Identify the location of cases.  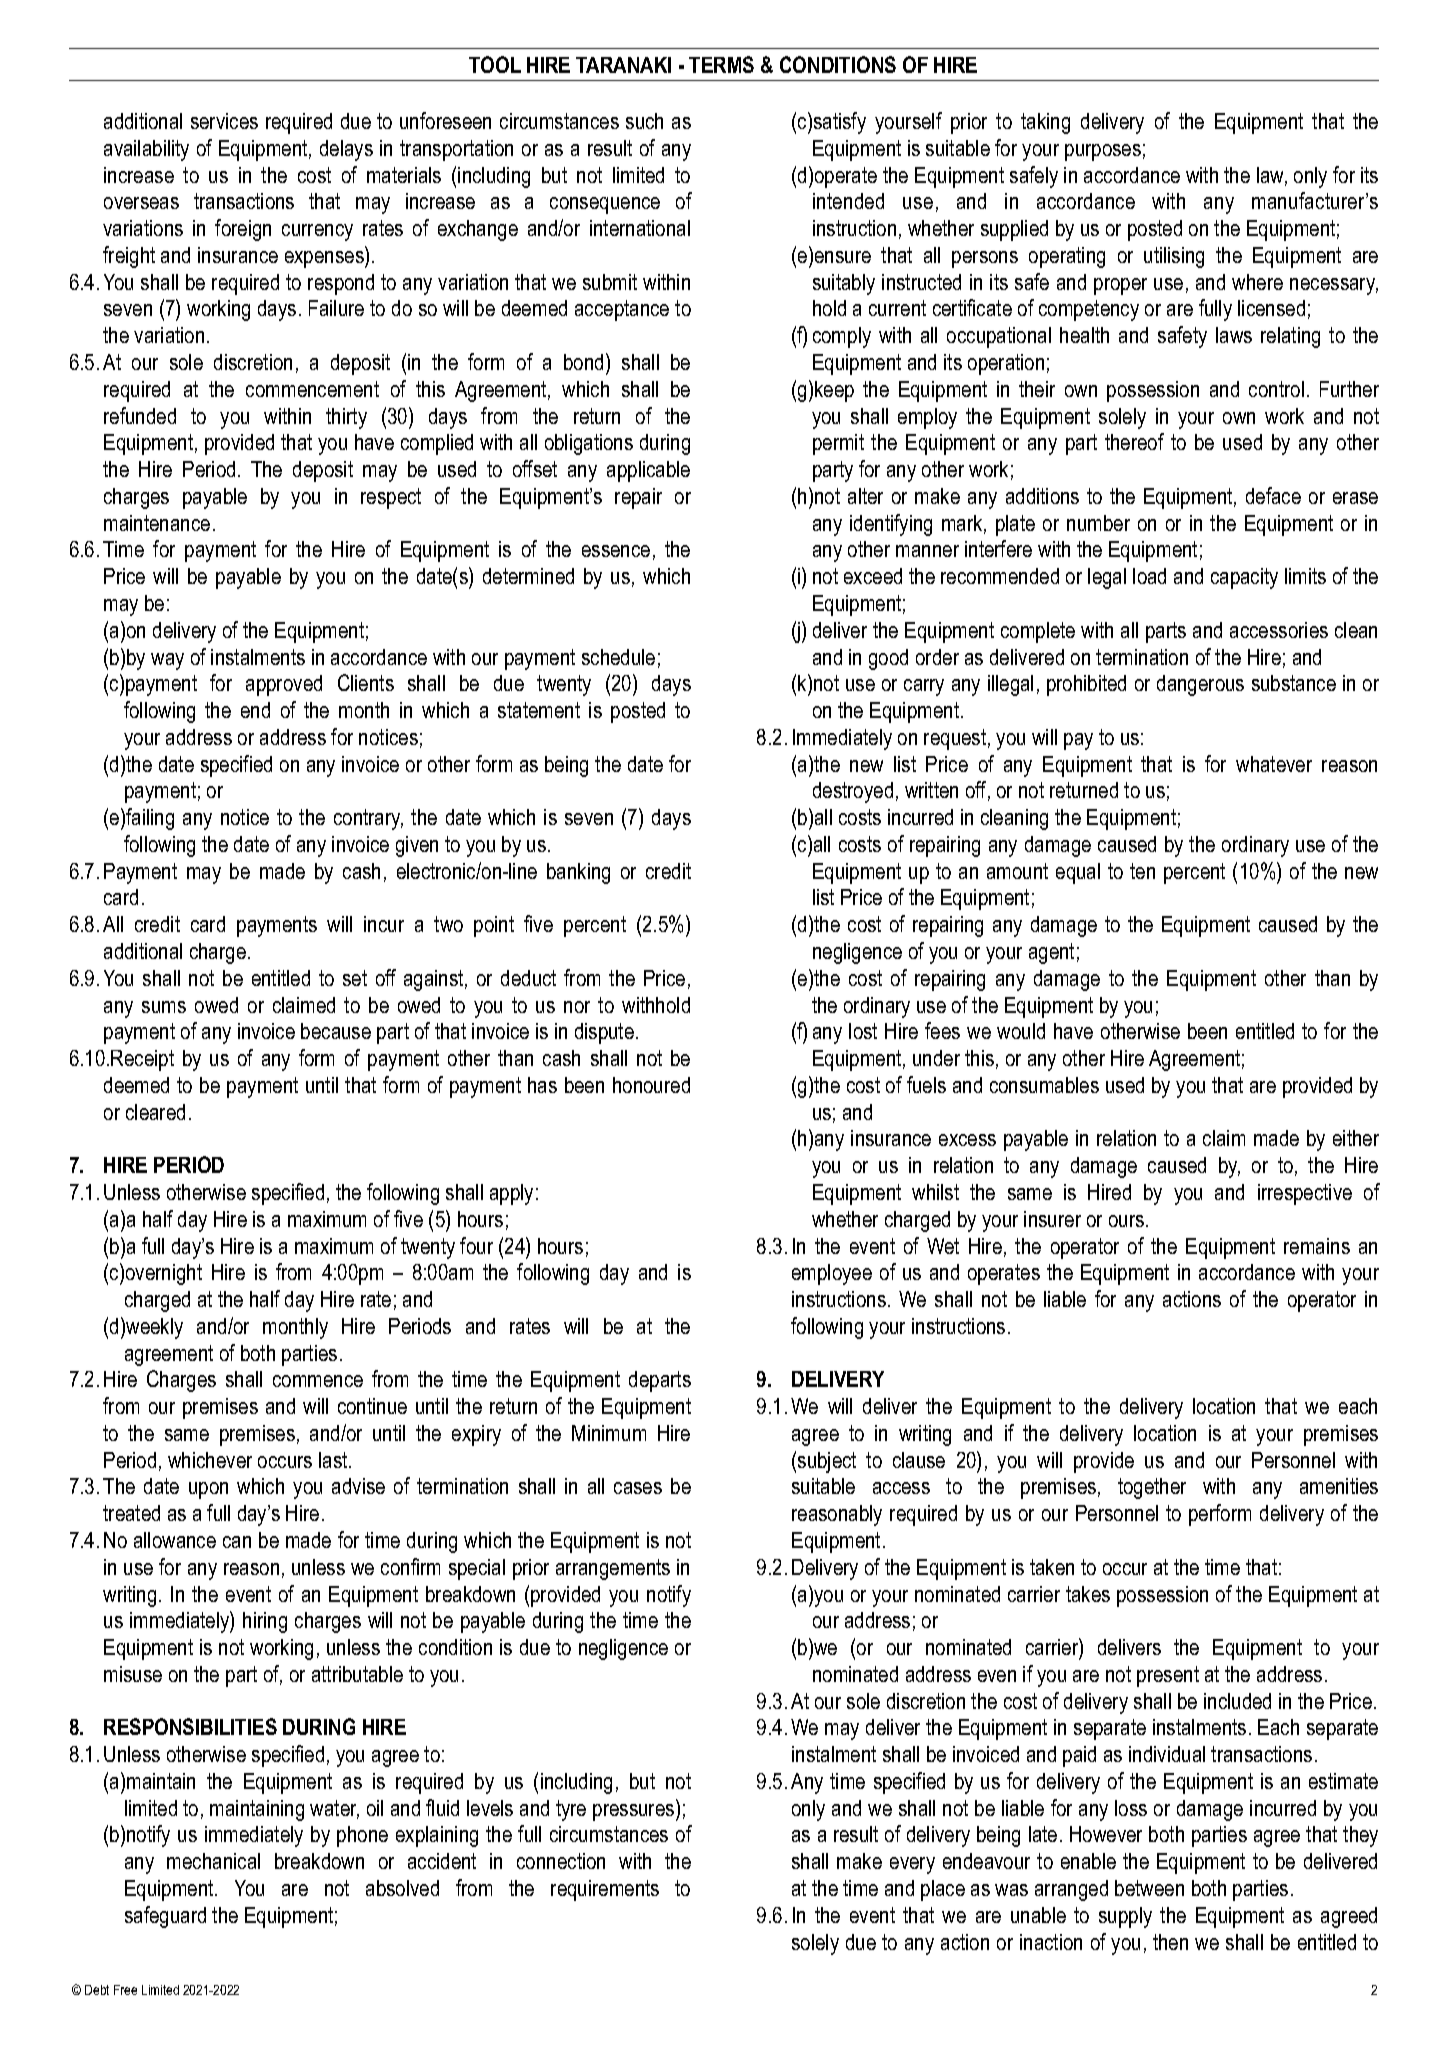
(638, 1488).
